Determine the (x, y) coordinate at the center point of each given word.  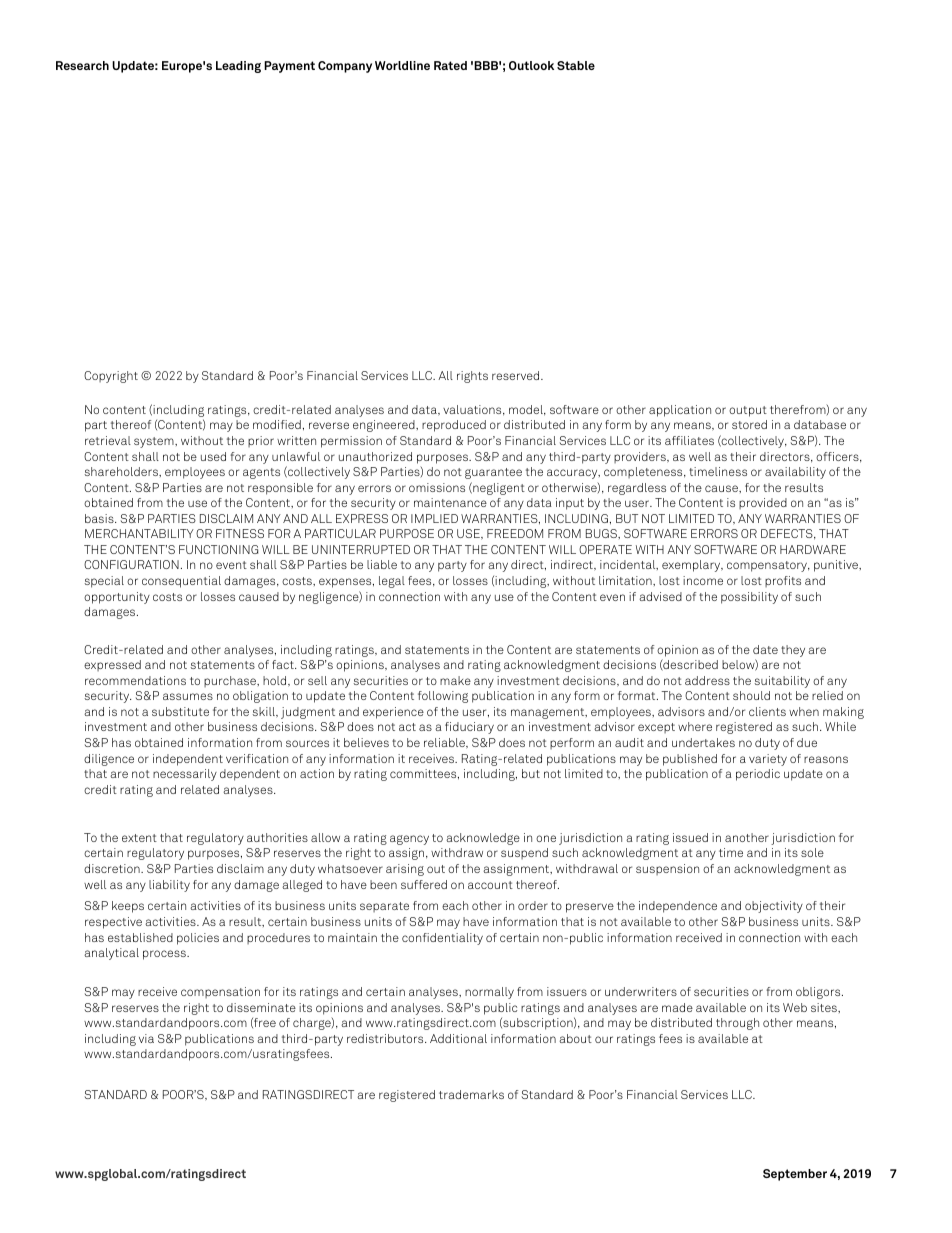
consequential (181, 582)
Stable (576, 65)
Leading (238, 67)
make (455, 680)
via (146, 1038)
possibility (749, 598)
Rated (450, 65)
